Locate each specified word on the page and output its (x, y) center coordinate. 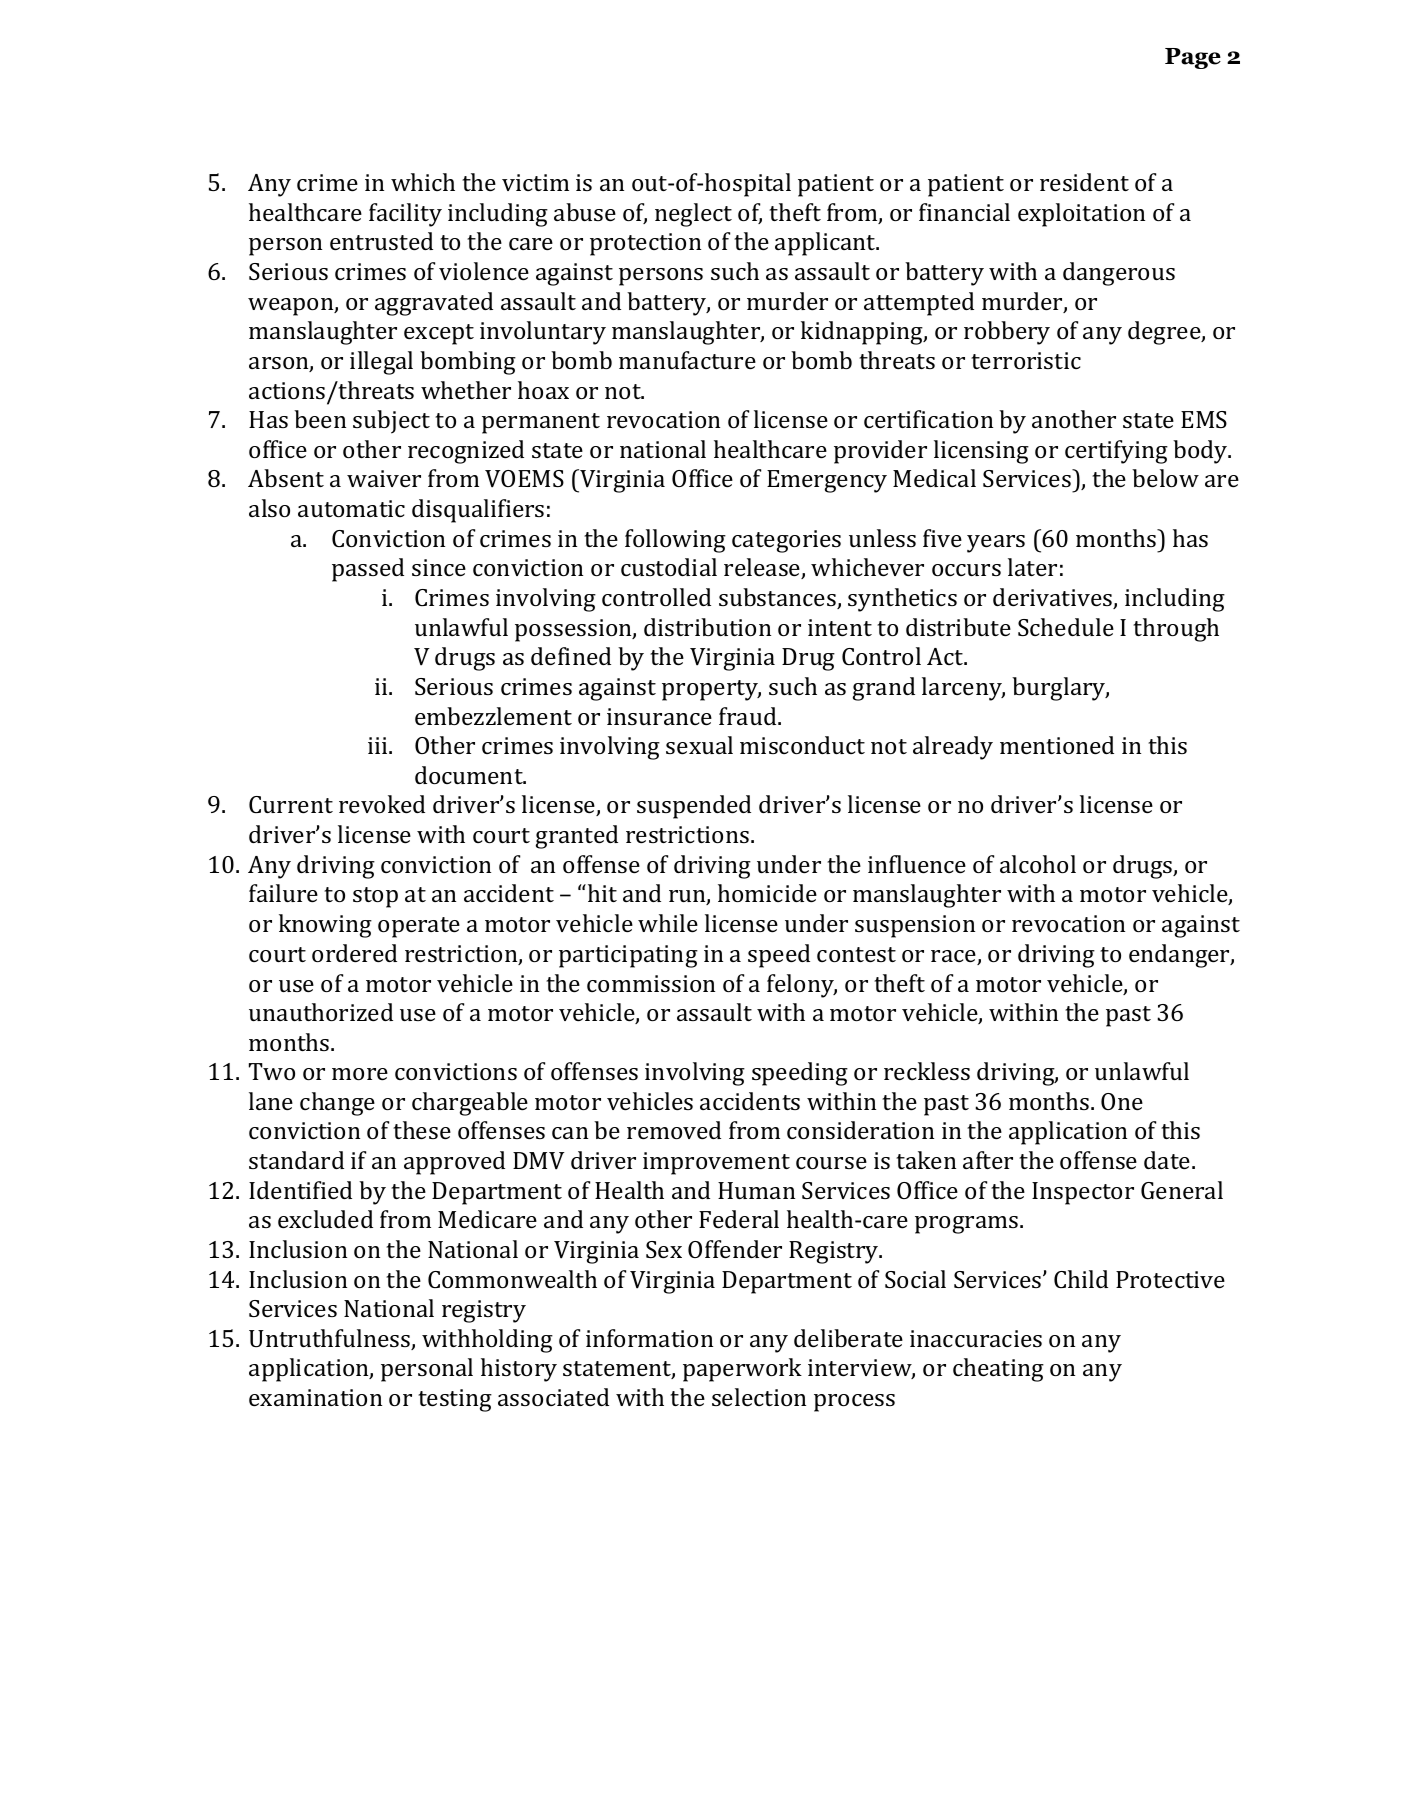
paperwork (742, 1370)
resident (1084, 182)
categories (786, 541)
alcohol (1038, 864)
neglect (693, 215)
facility (405, 215)
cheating (998, 1370)
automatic (351, 508)
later (1032, 567)
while (668, 923)
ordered (354, 953)
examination (315, 1397)
